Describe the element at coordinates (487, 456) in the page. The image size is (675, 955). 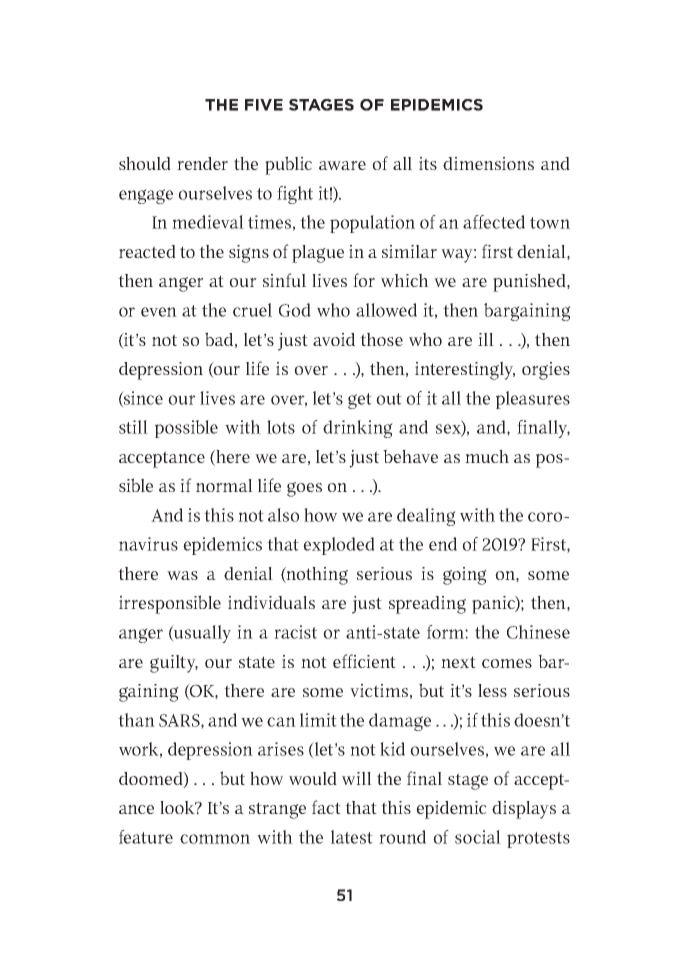
I see `much` at that location.
